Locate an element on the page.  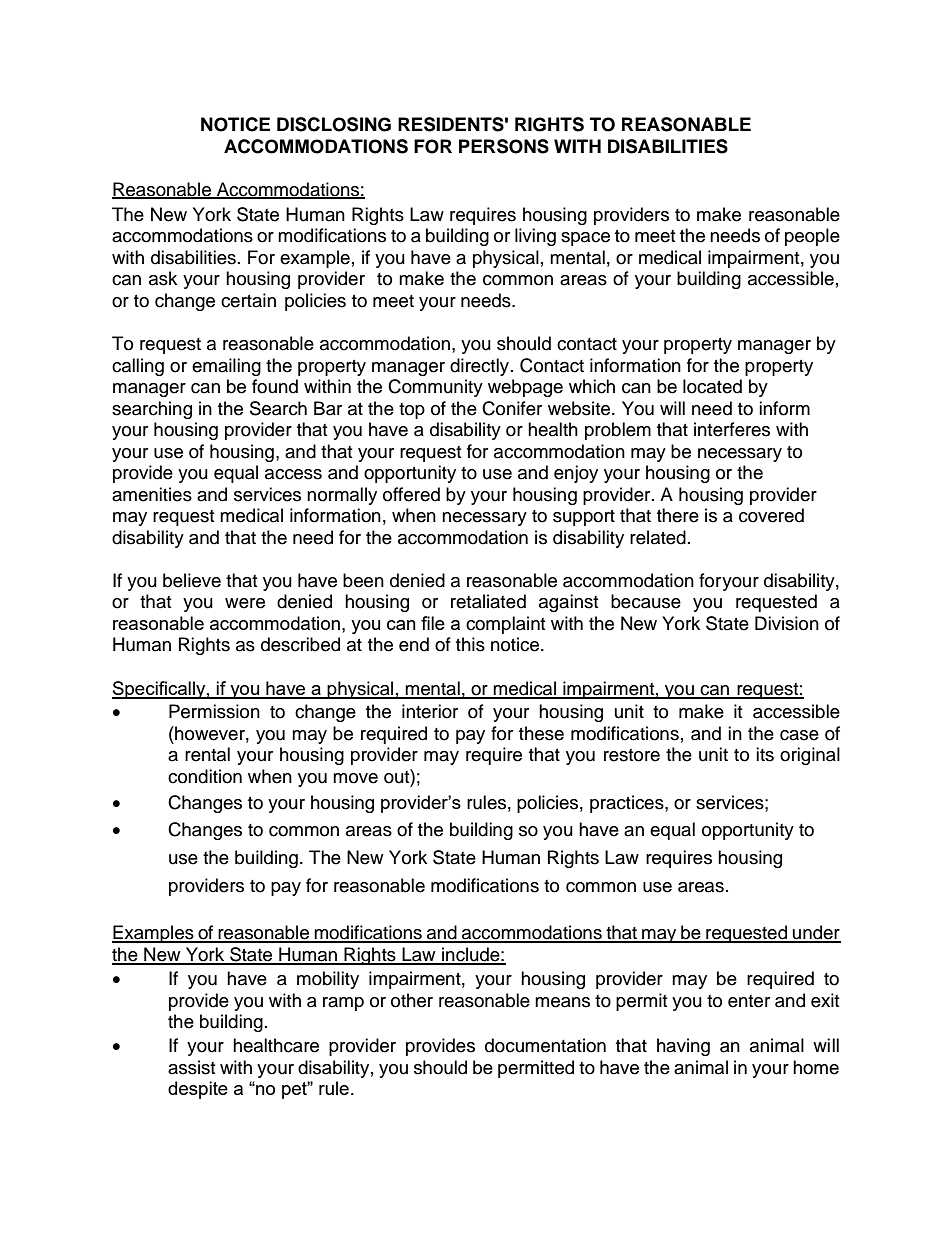
documentation is located at coordinates (545, 1045).
